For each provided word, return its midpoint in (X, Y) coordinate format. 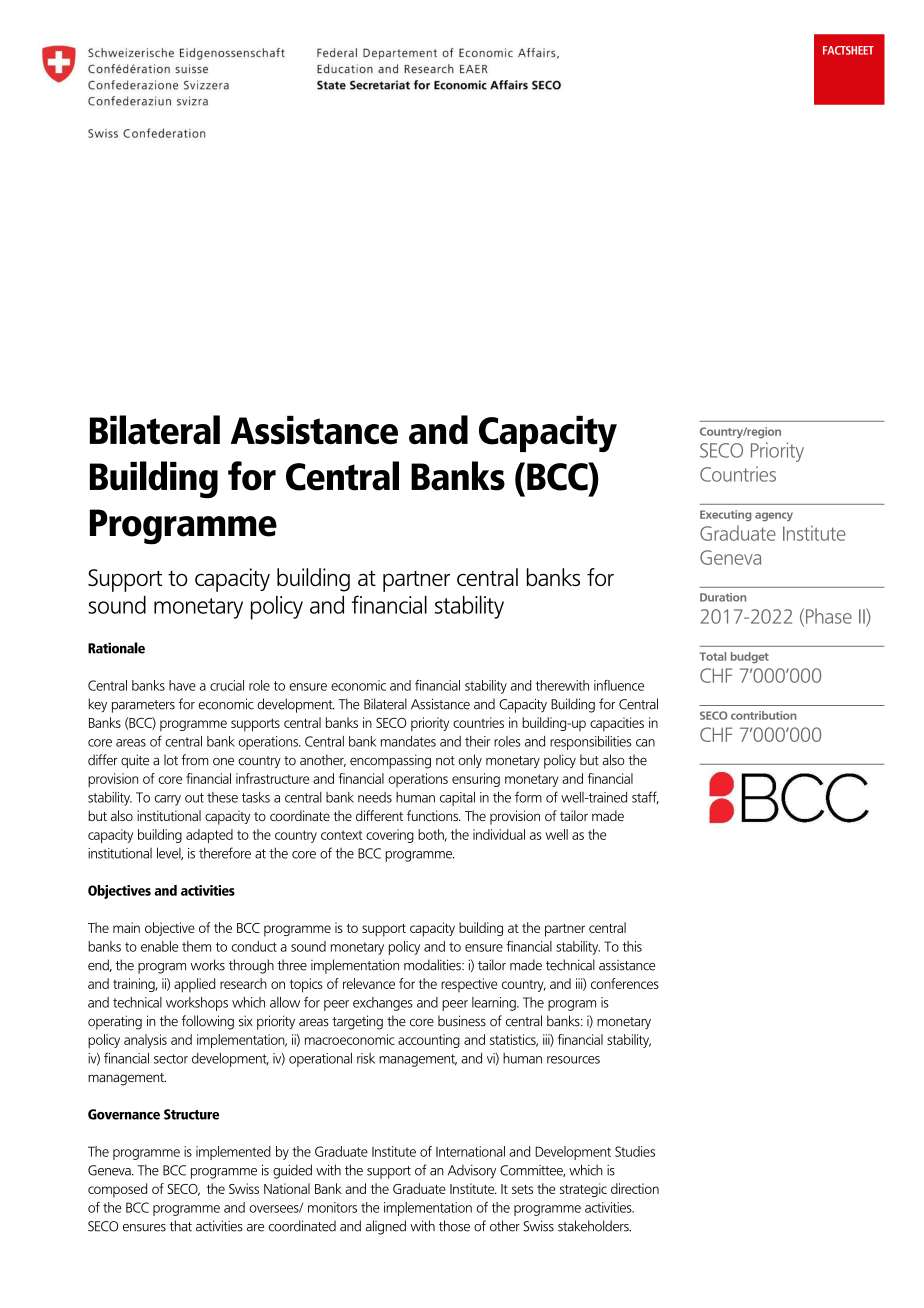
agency (774, 516)
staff (645, 797)
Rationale (116, 648)
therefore (225, 853)
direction (635, 1188)
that (181, 1226)
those (454, 1226)
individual (499, 834)
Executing (725, 515)
